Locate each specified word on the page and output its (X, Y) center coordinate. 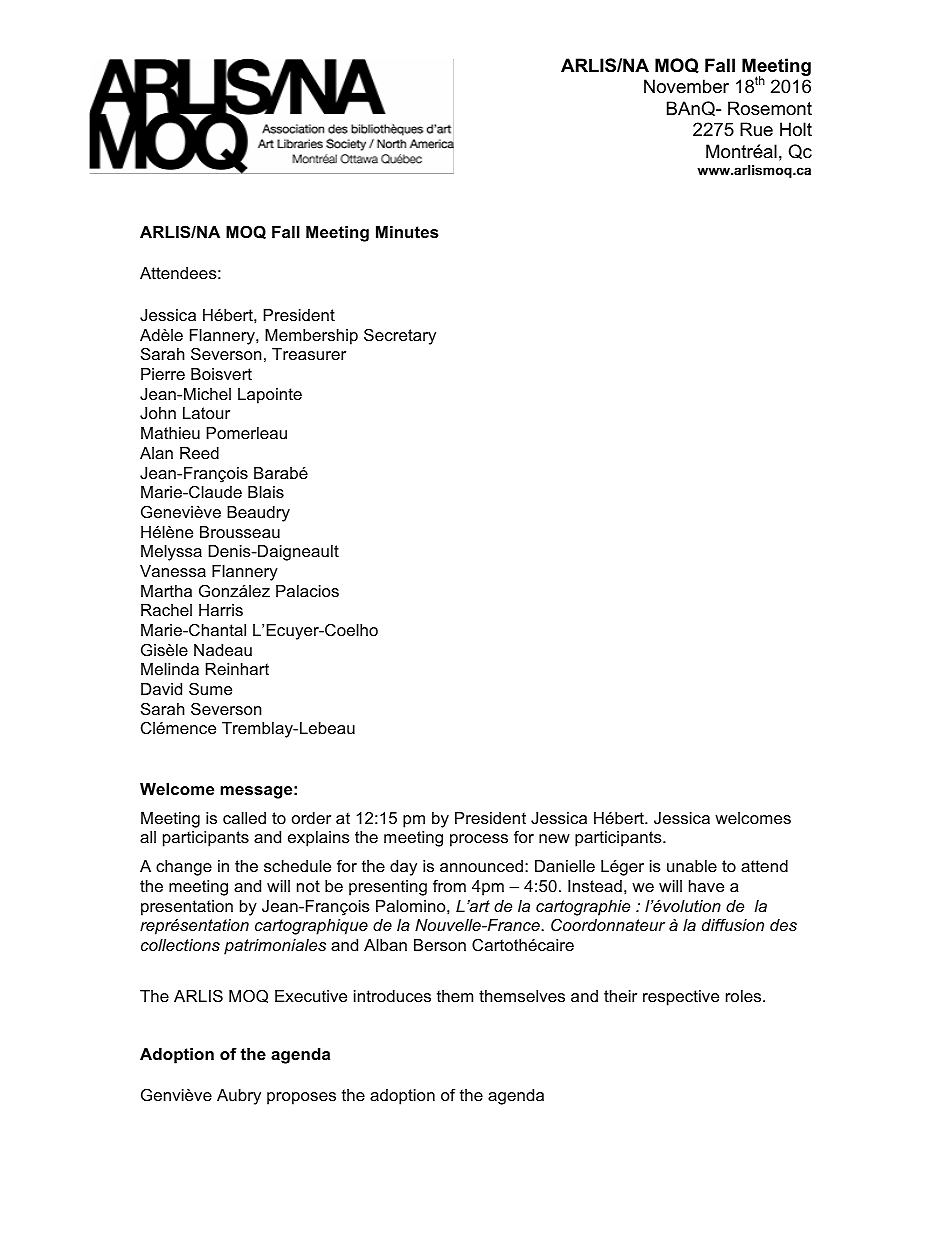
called (244, 818)
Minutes (407, 232)
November (686, 86)
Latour (206, 413)
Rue (756, 129)
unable (692, 866)
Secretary (400, 336)
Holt (796, 129)
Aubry (239, 1097)
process (479, 840)
